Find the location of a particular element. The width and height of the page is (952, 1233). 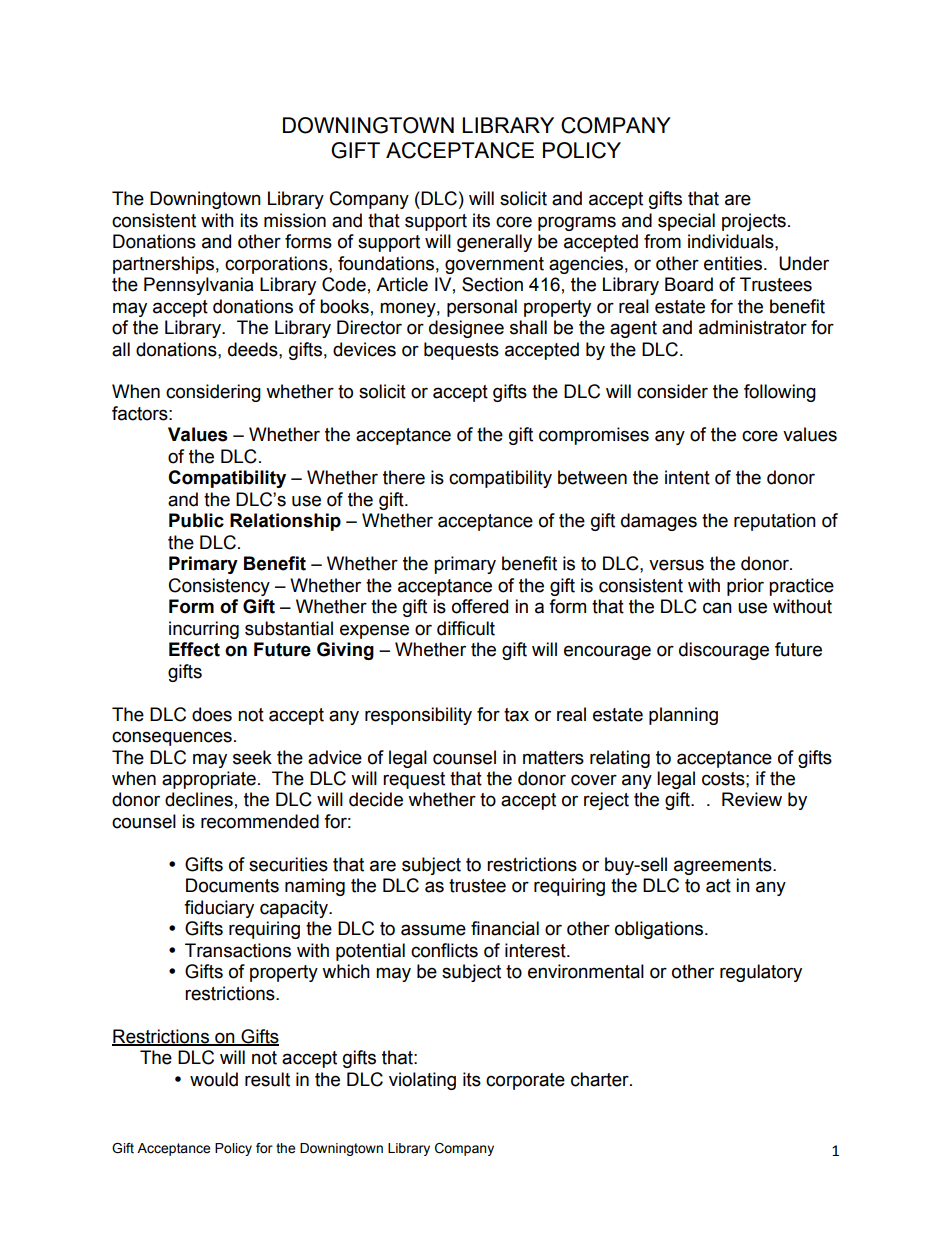

generally is located at coordinates (494, 243).
